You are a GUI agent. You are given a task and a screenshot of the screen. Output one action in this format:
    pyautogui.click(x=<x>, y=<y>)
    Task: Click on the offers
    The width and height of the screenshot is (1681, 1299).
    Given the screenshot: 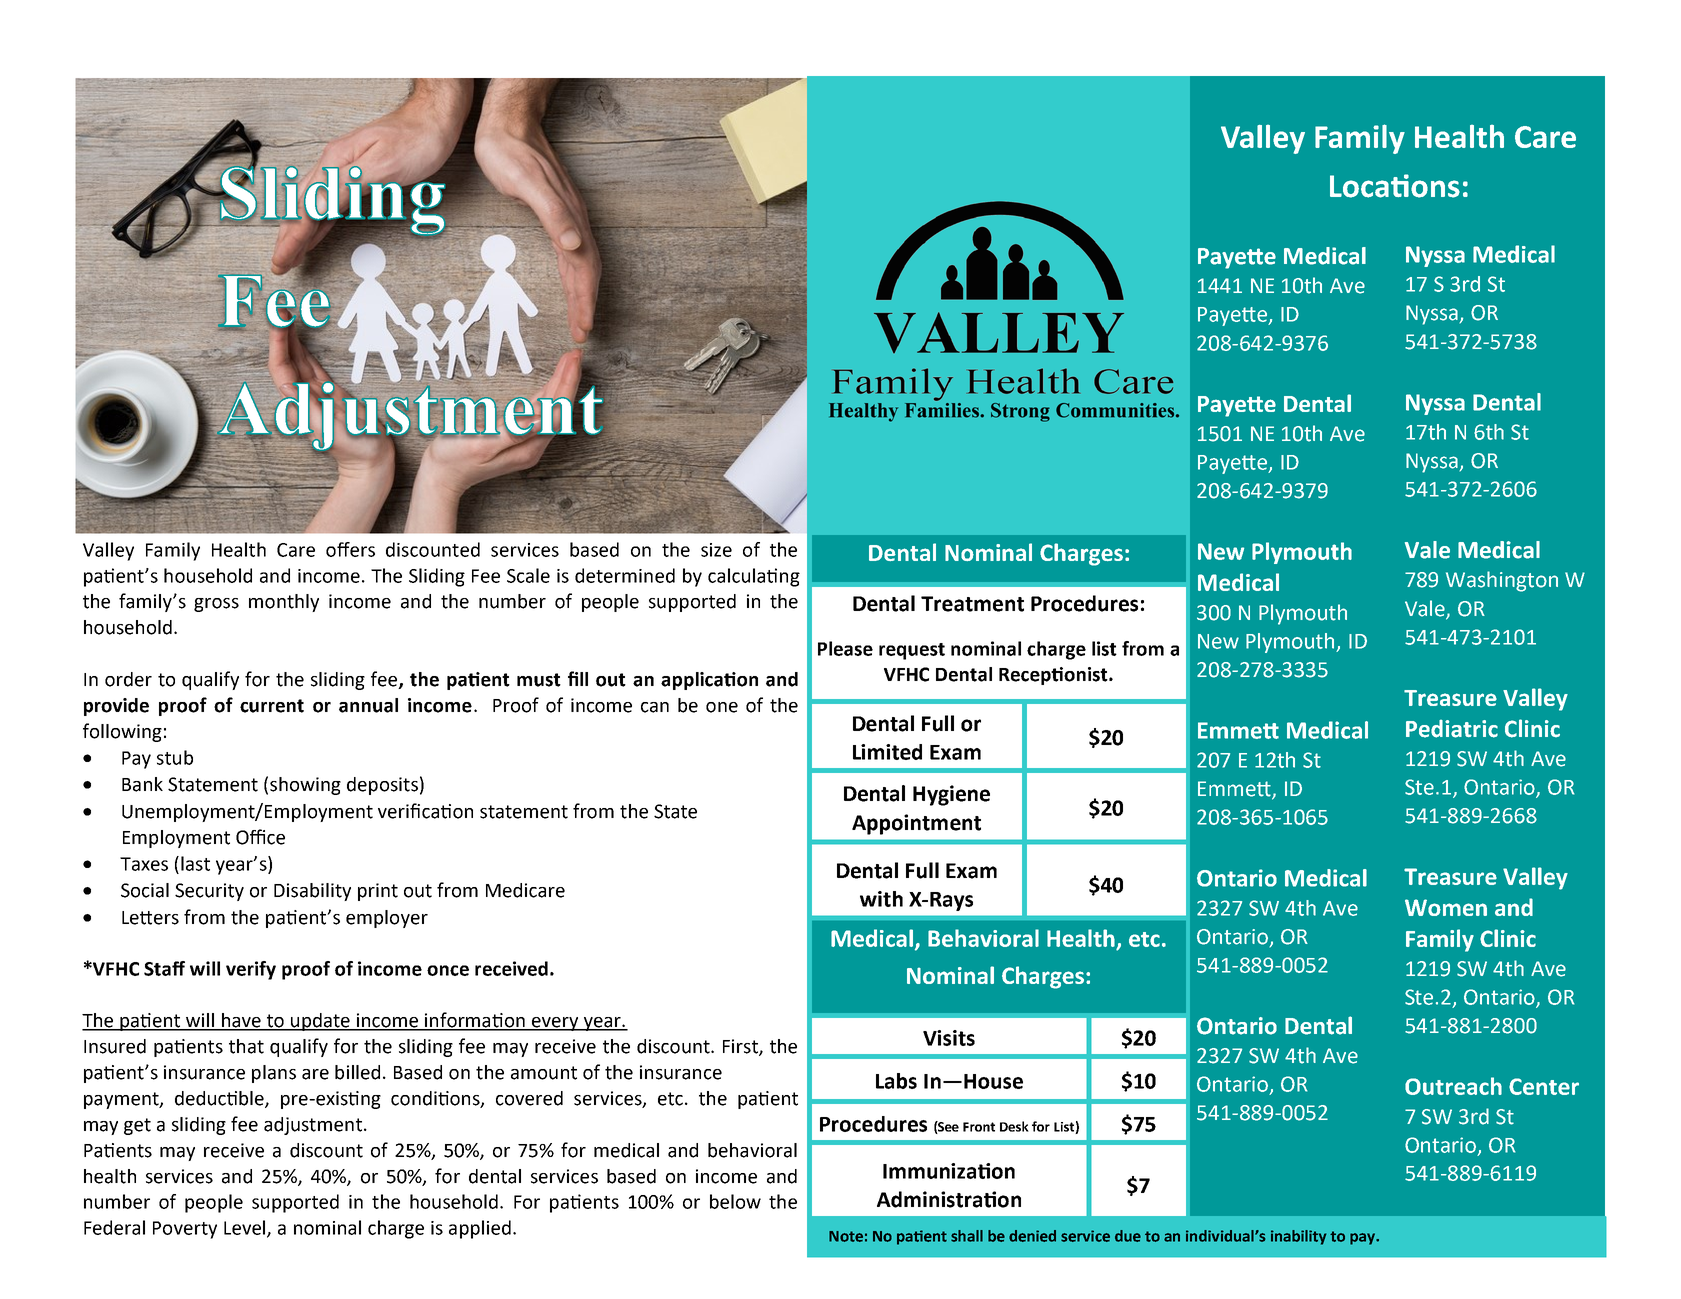 What is the action you would take?
    pyautogui.click(x=350, y=549)
